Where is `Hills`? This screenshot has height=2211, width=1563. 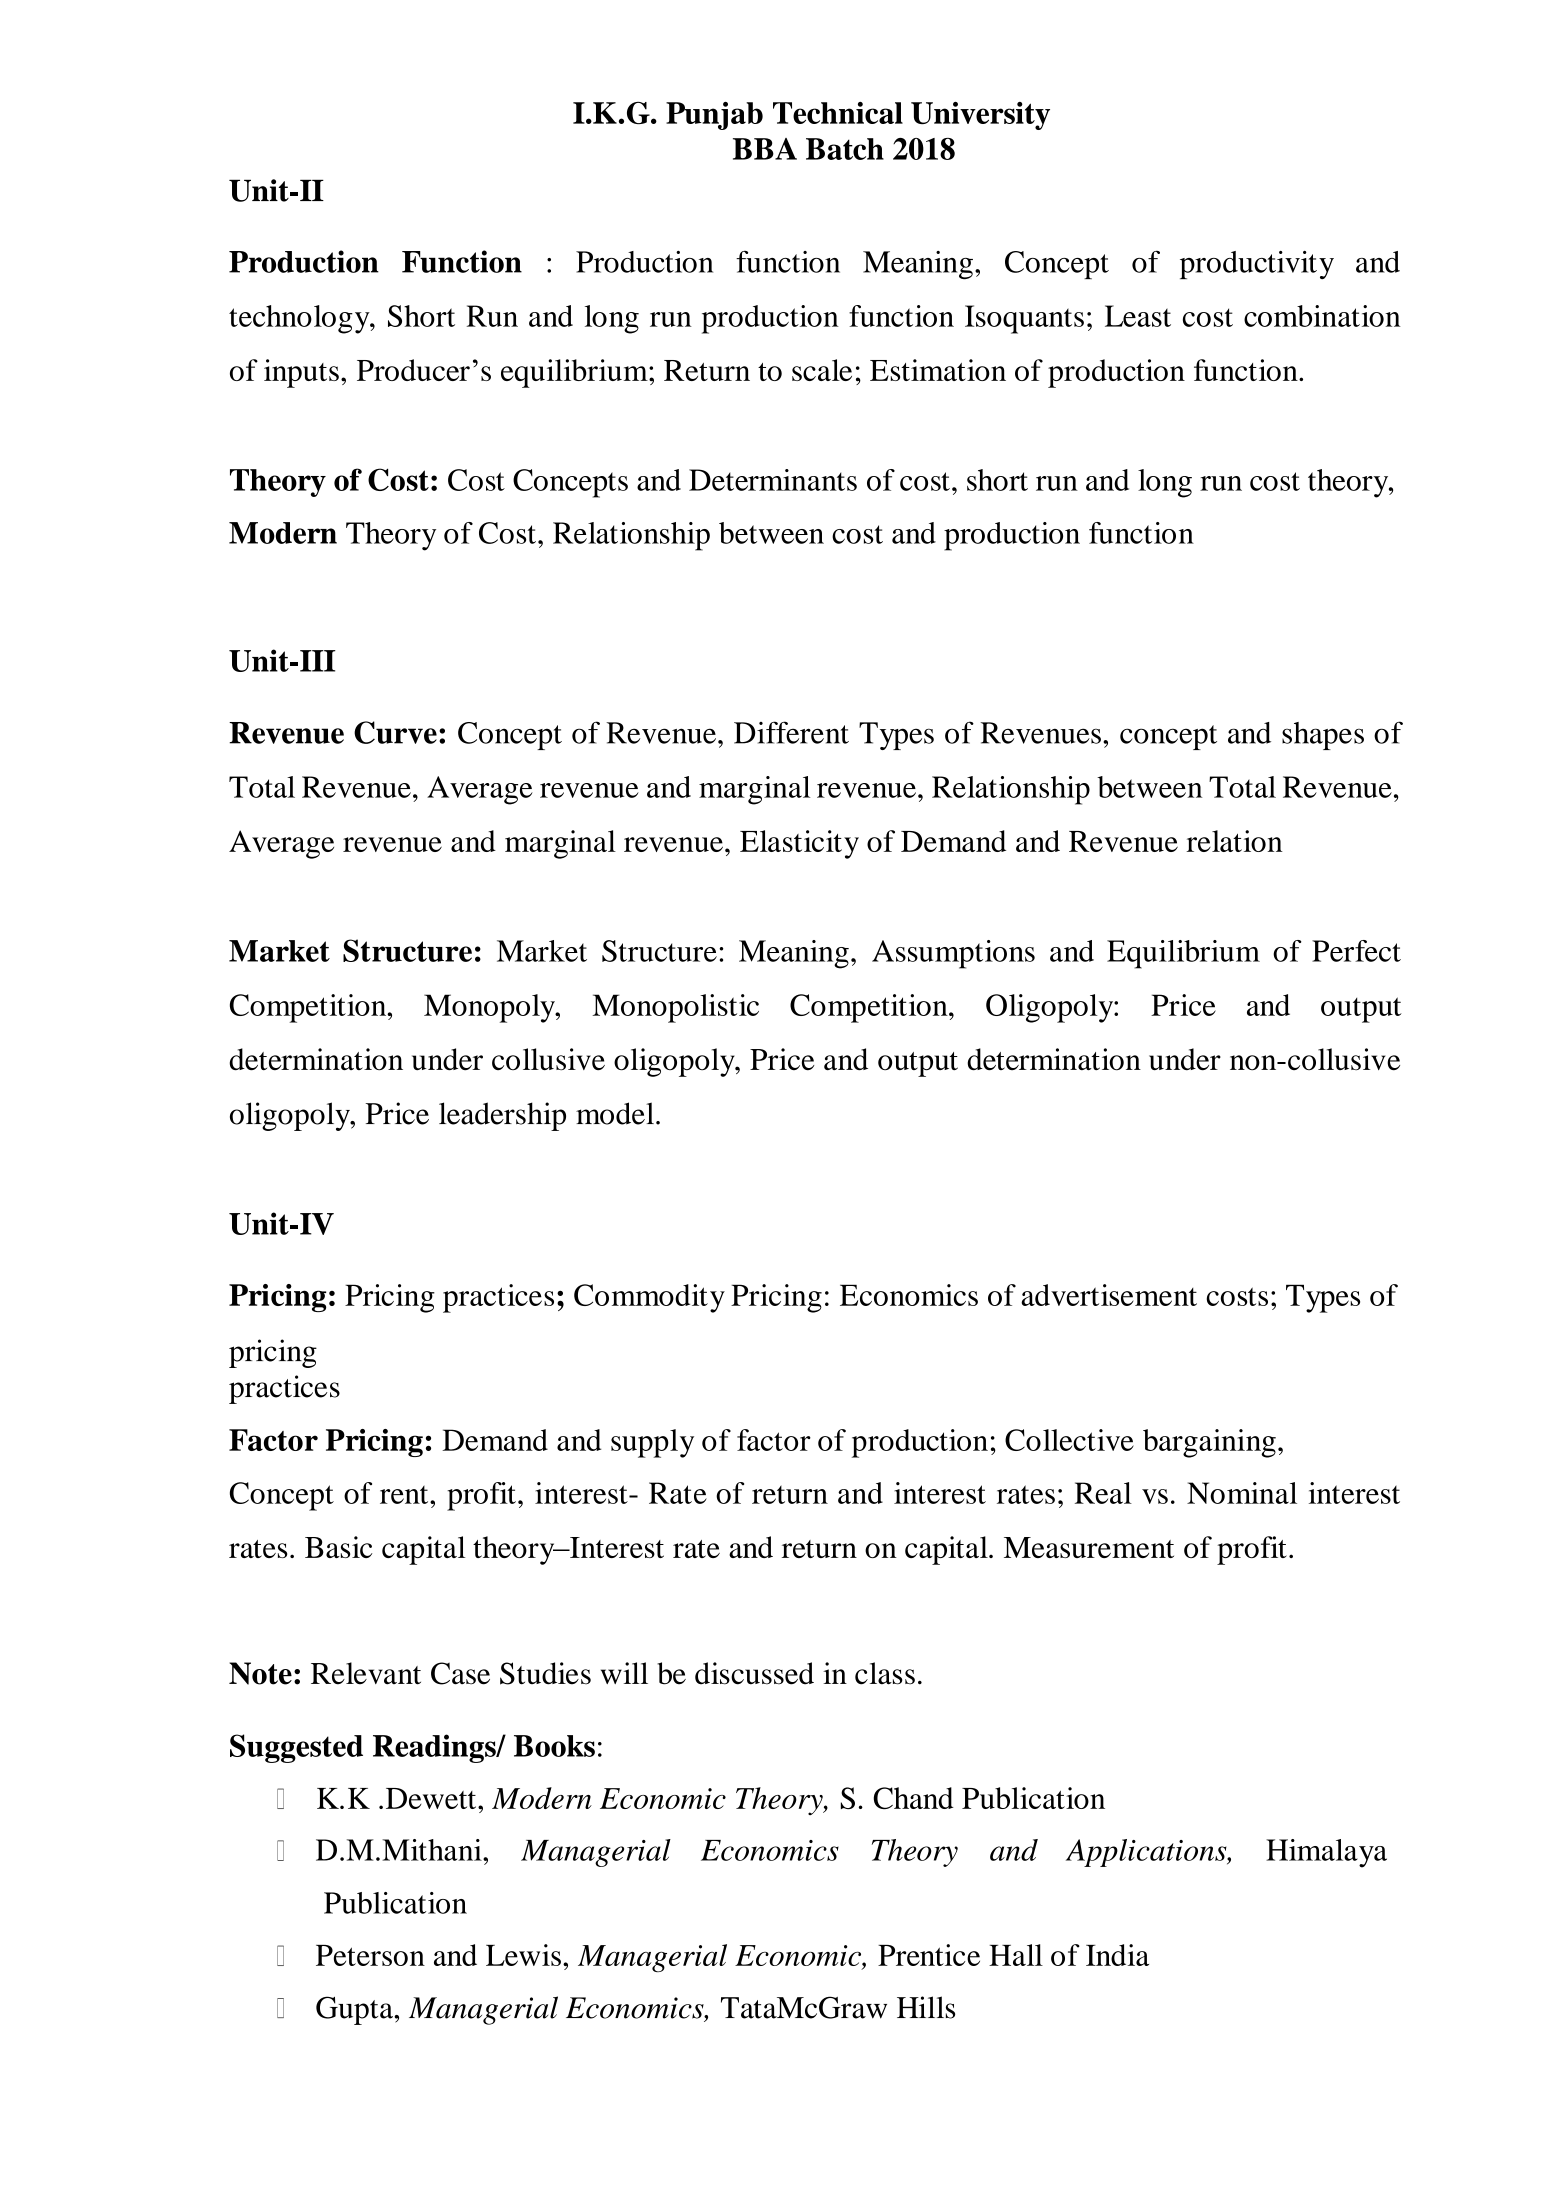 Hills is located at coordinates (926, 2007).
